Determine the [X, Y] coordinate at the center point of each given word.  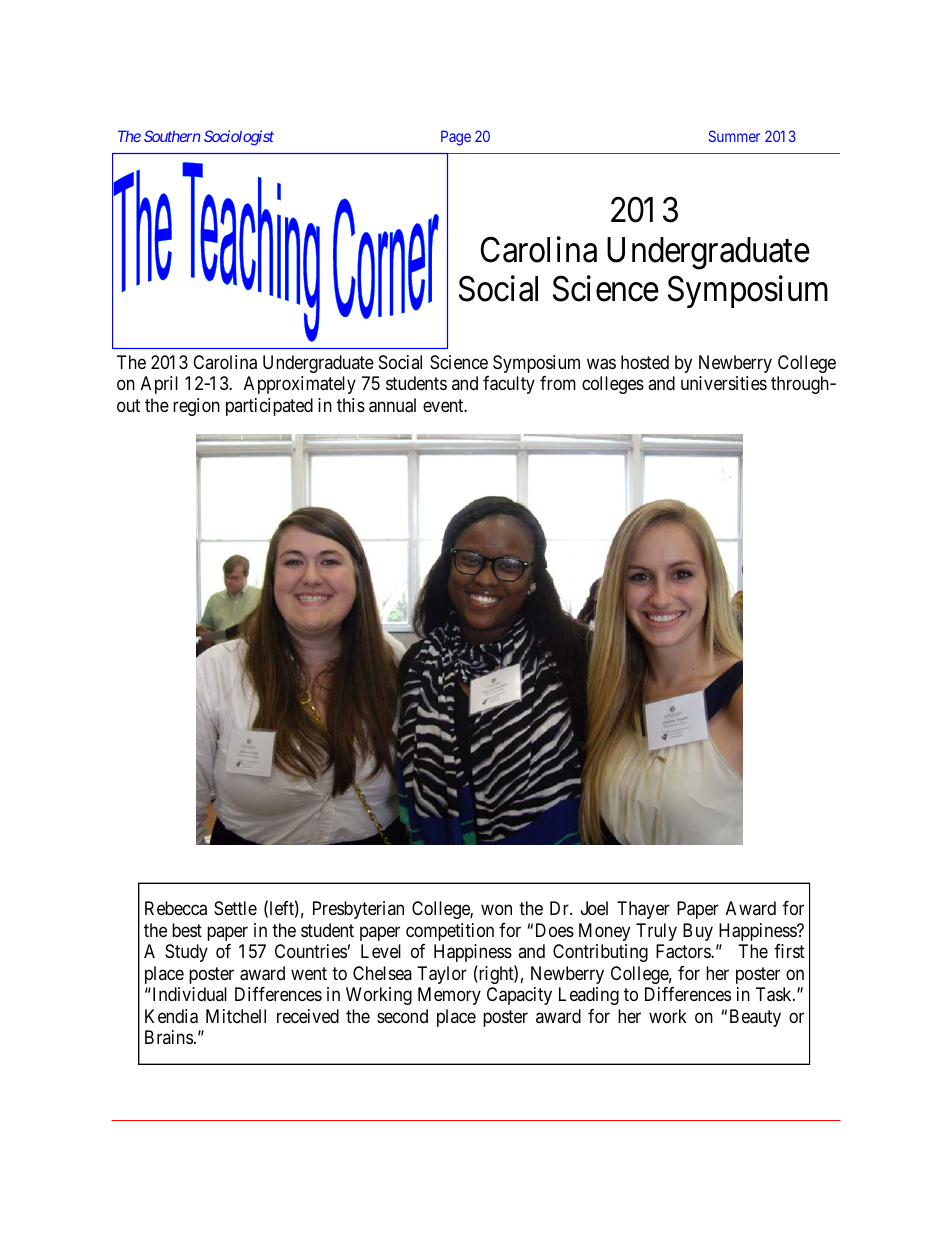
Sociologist [239, 138]
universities [724, 383]
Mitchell [236, 1016]
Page [456, 138]
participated [269, 407]
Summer [734, 136]
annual [392, 405]
